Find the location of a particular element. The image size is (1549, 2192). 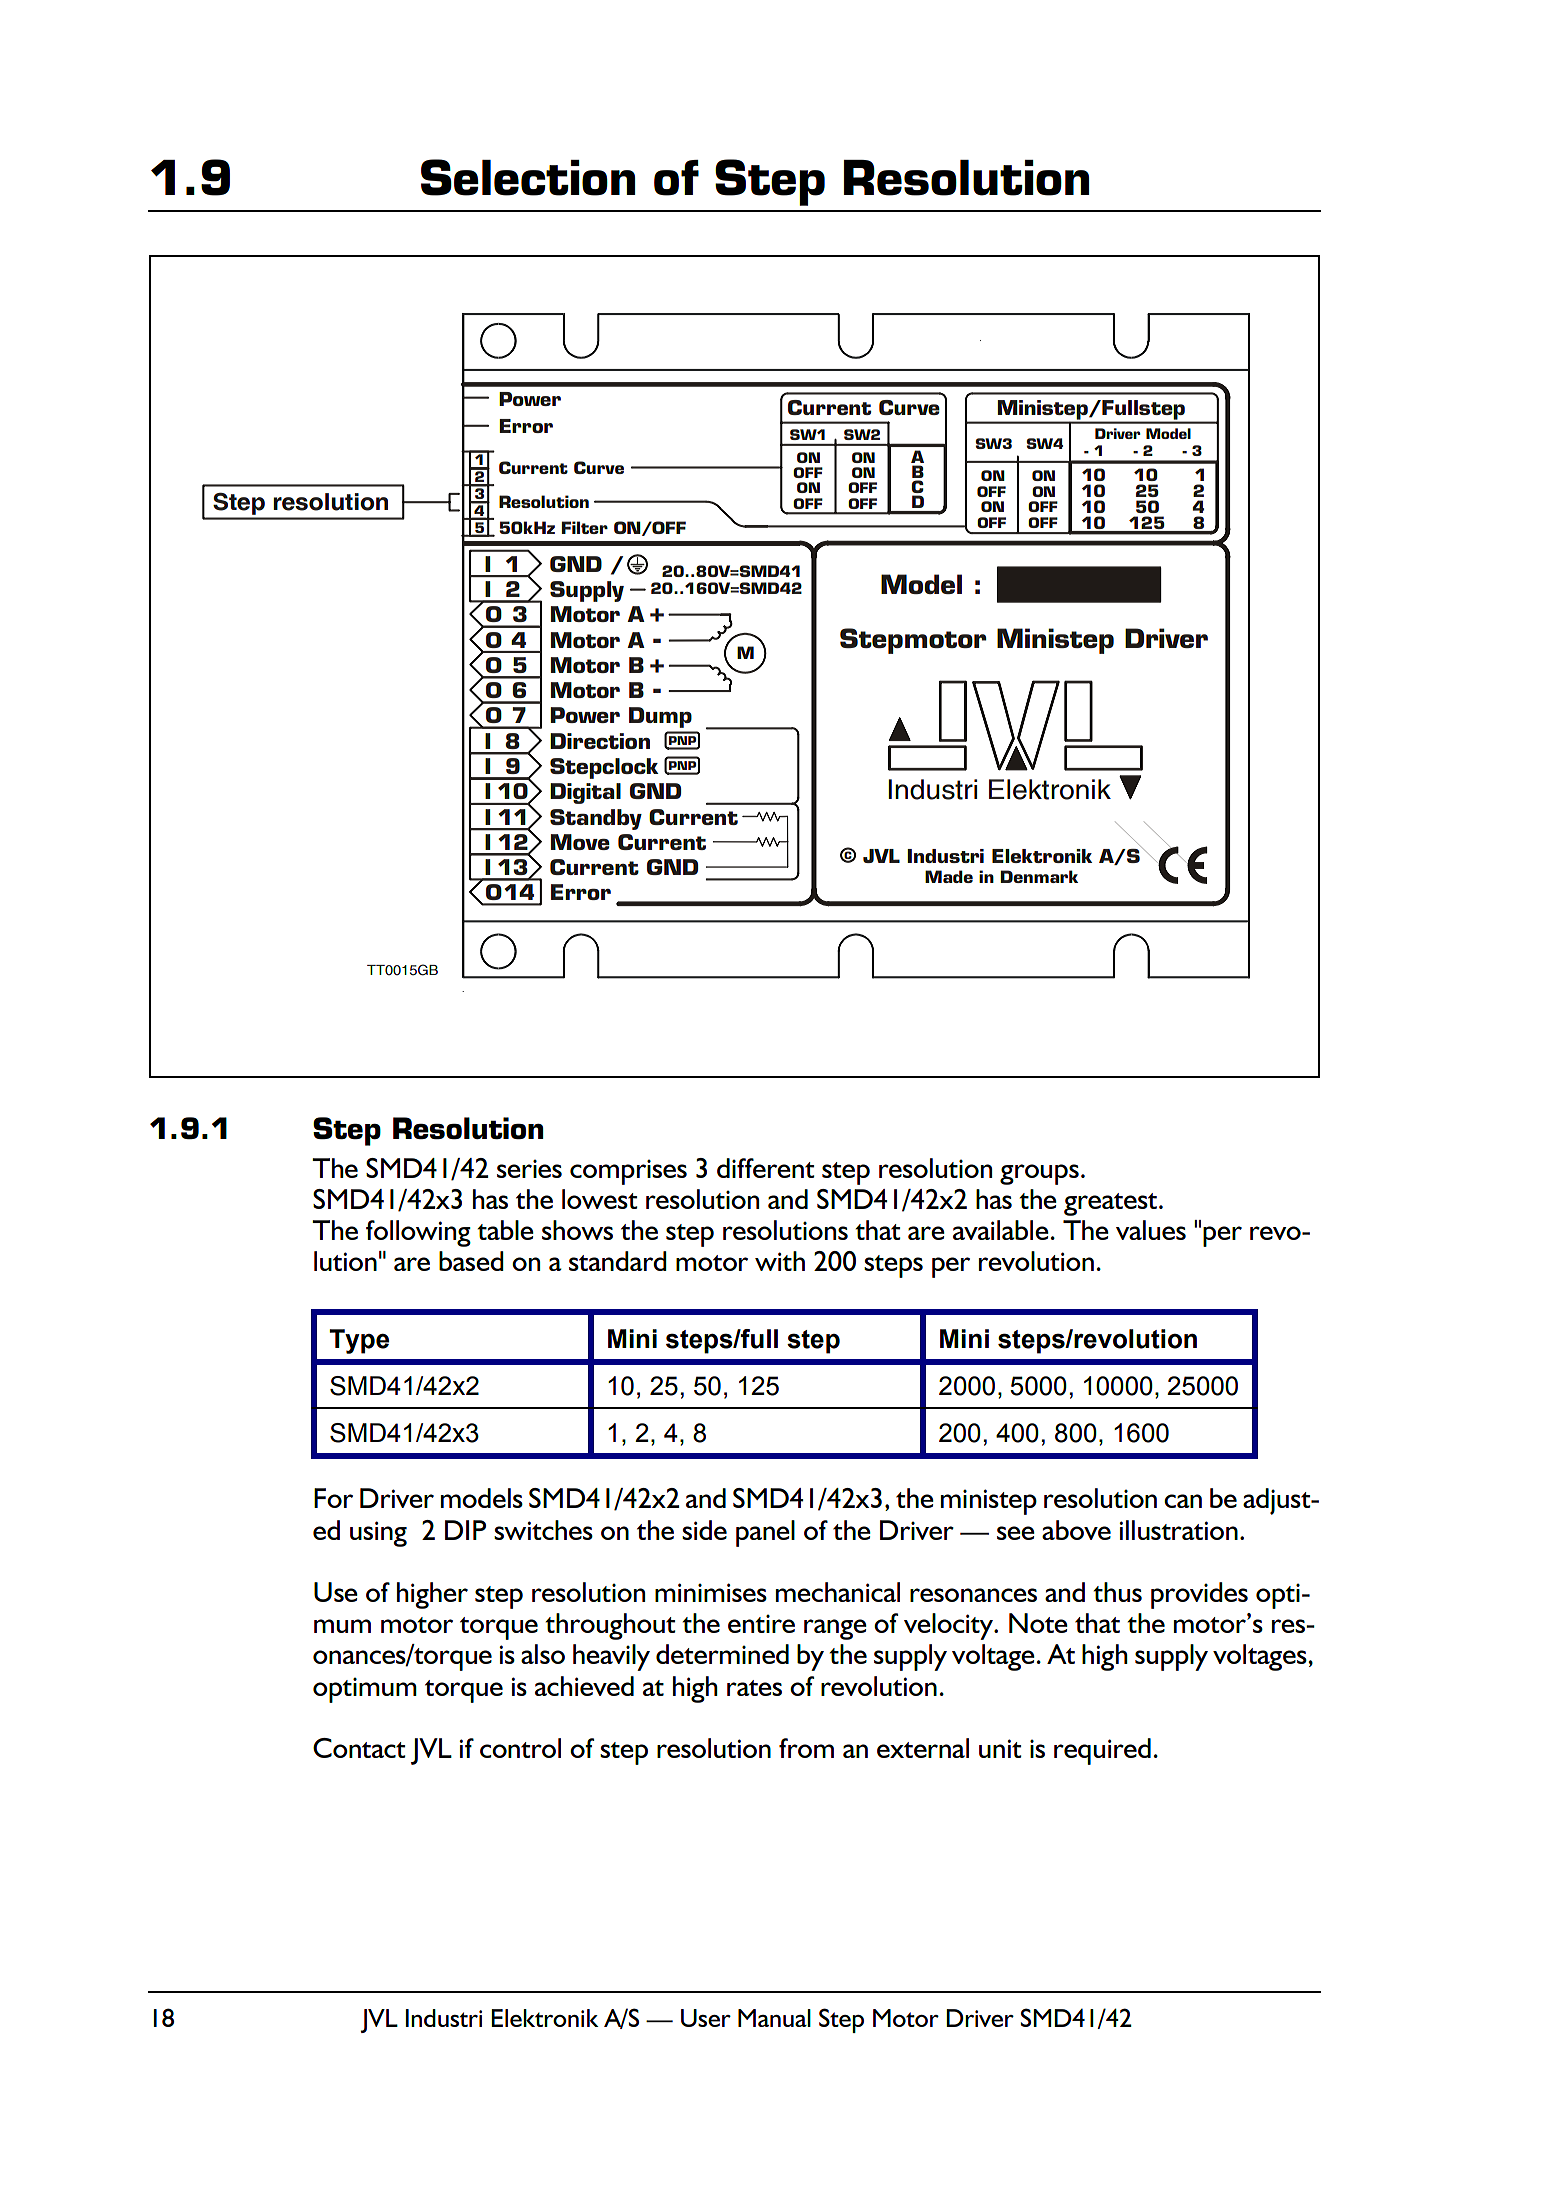

with is located at coordinates (780, 1261).
